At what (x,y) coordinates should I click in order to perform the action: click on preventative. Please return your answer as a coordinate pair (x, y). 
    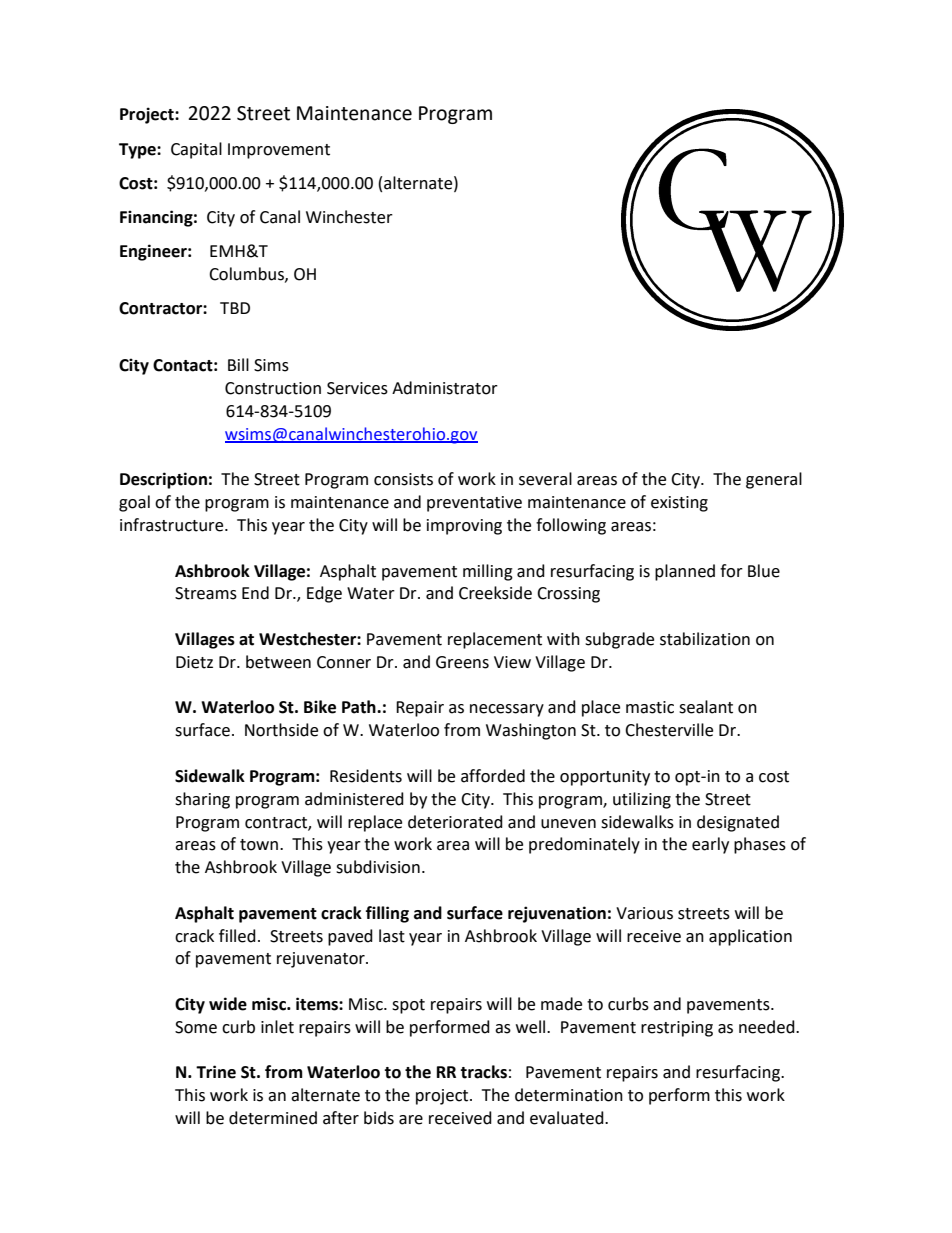
    Looking at the image, I should click on (474, 504).
